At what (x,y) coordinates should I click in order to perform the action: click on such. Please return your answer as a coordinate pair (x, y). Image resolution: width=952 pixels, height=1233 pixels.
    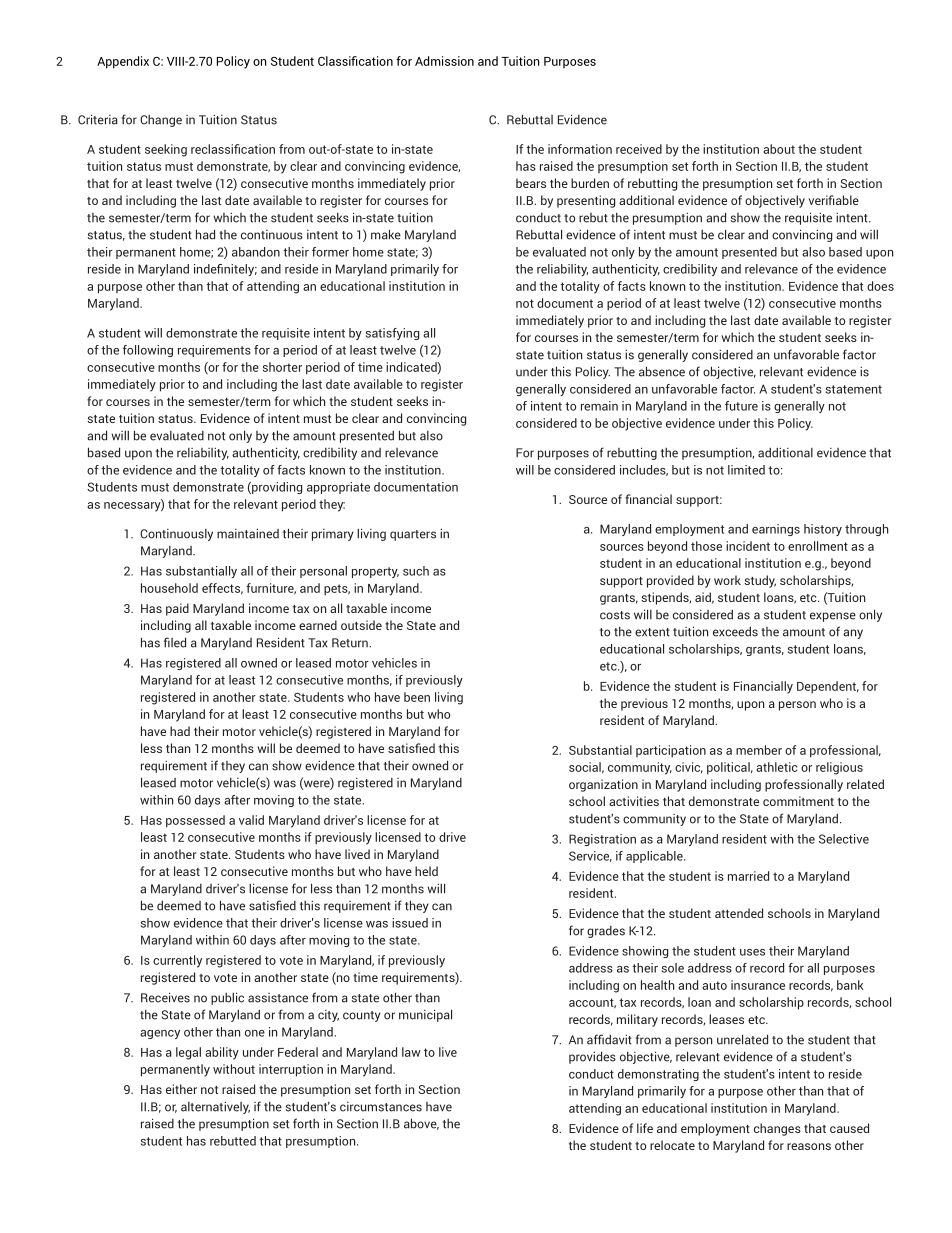
    Looking at the image, I should click on (416, 571).
